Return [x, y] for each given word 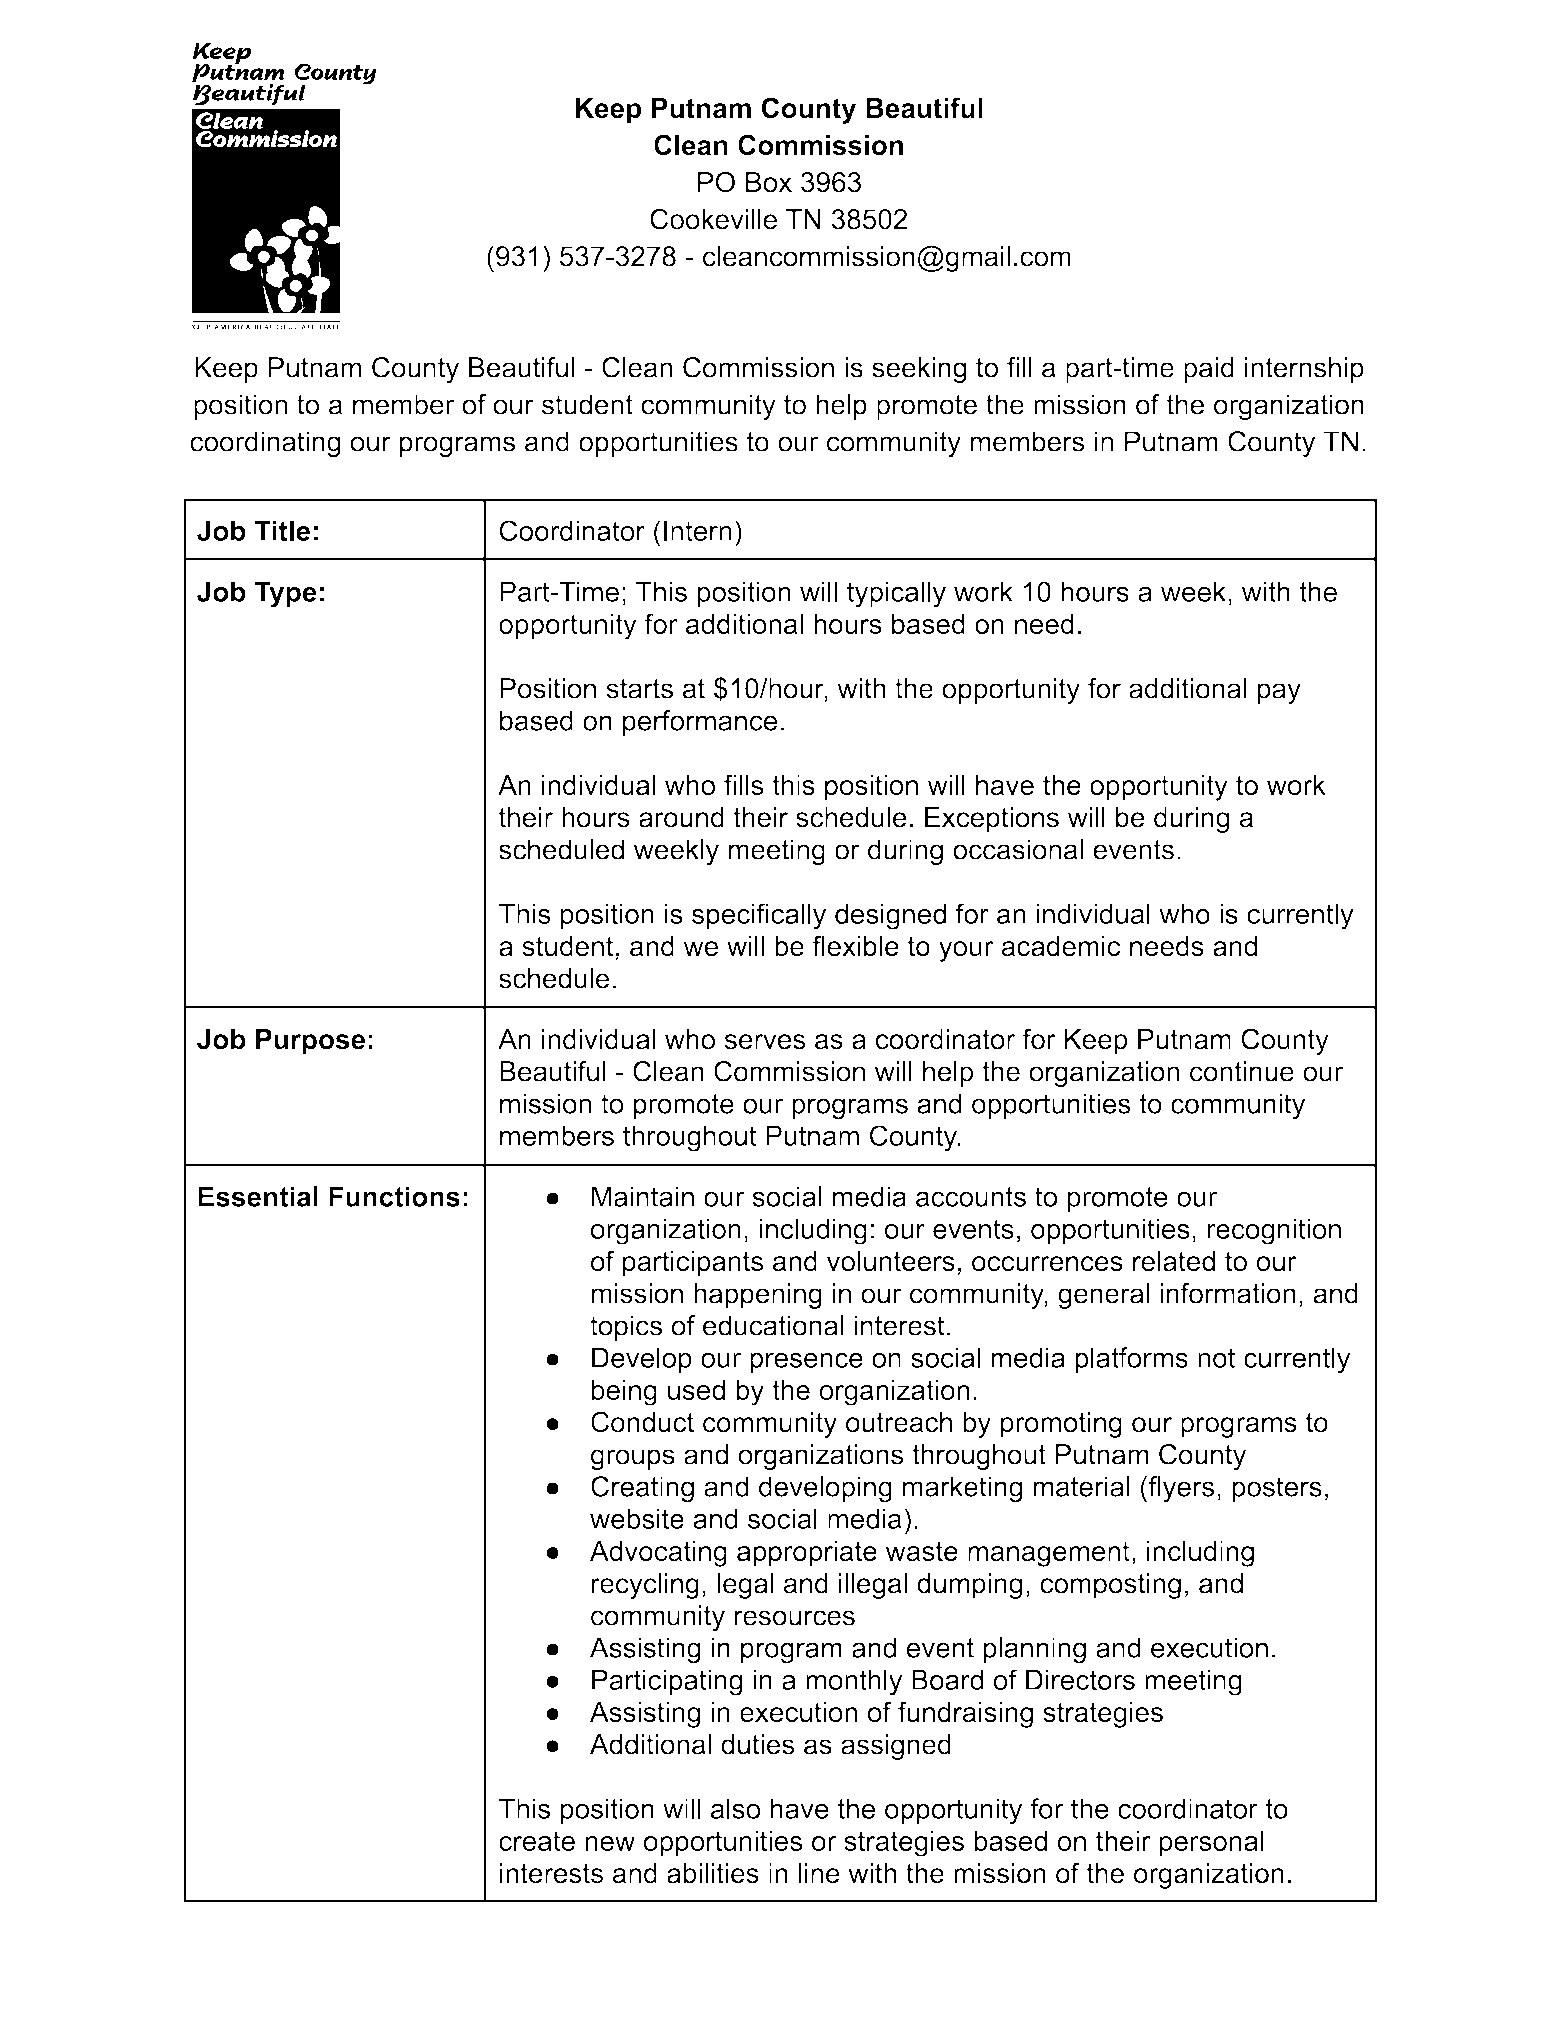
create [537, 1841]
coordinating [265, 444]
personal [1211, 1843]
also [735, 1808]
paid [1209, 370]
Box [769, 182]
